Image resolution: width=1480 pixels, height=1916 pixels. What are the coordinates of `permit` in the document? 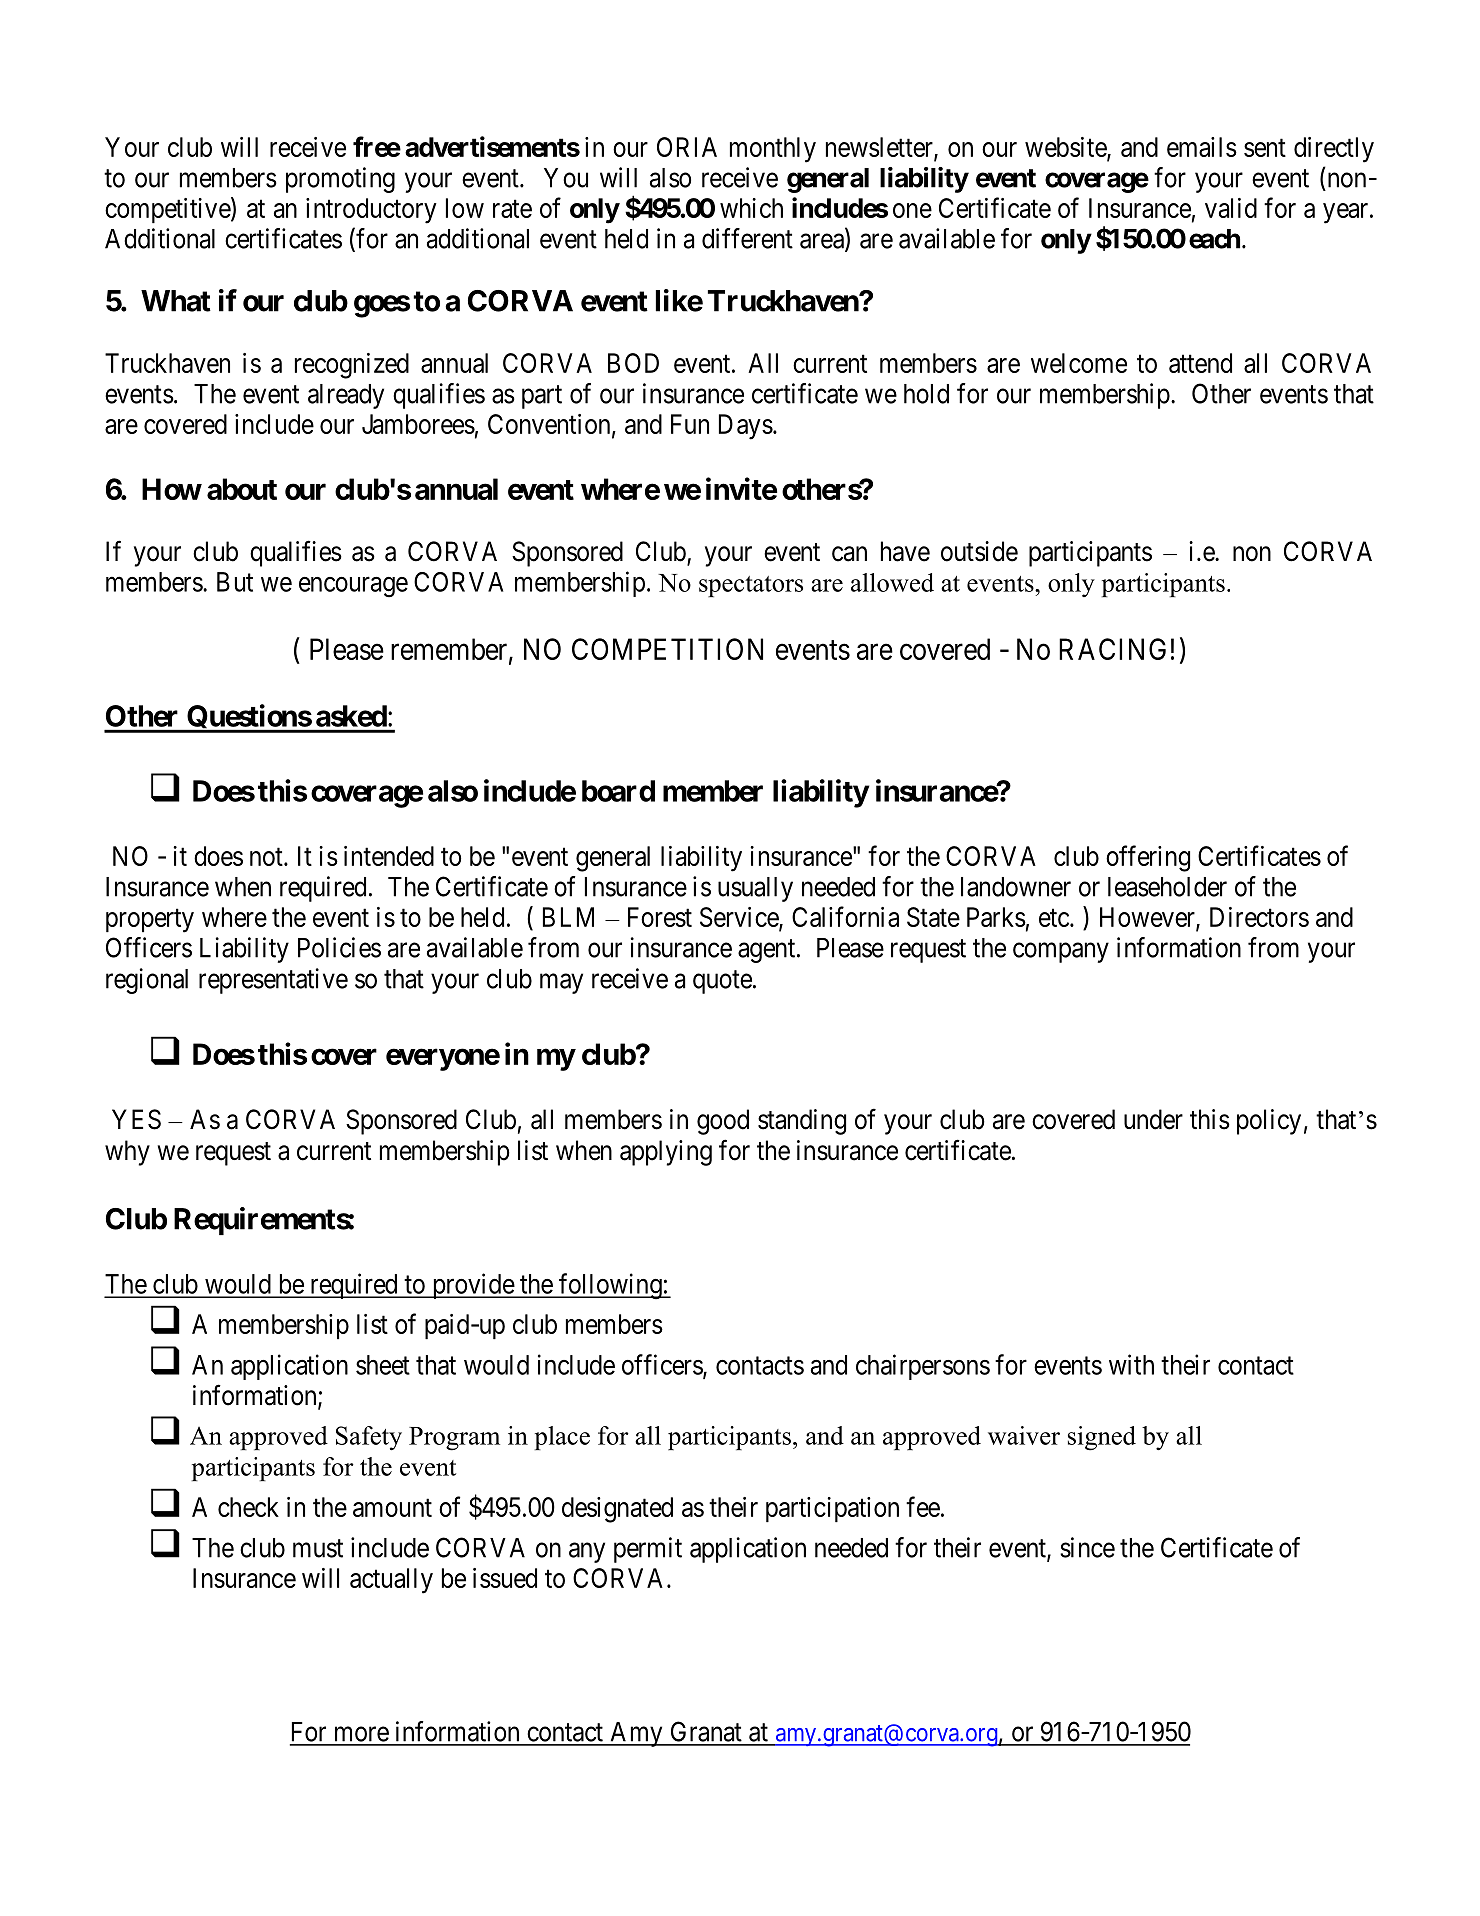 It's located at (648, 1550).
